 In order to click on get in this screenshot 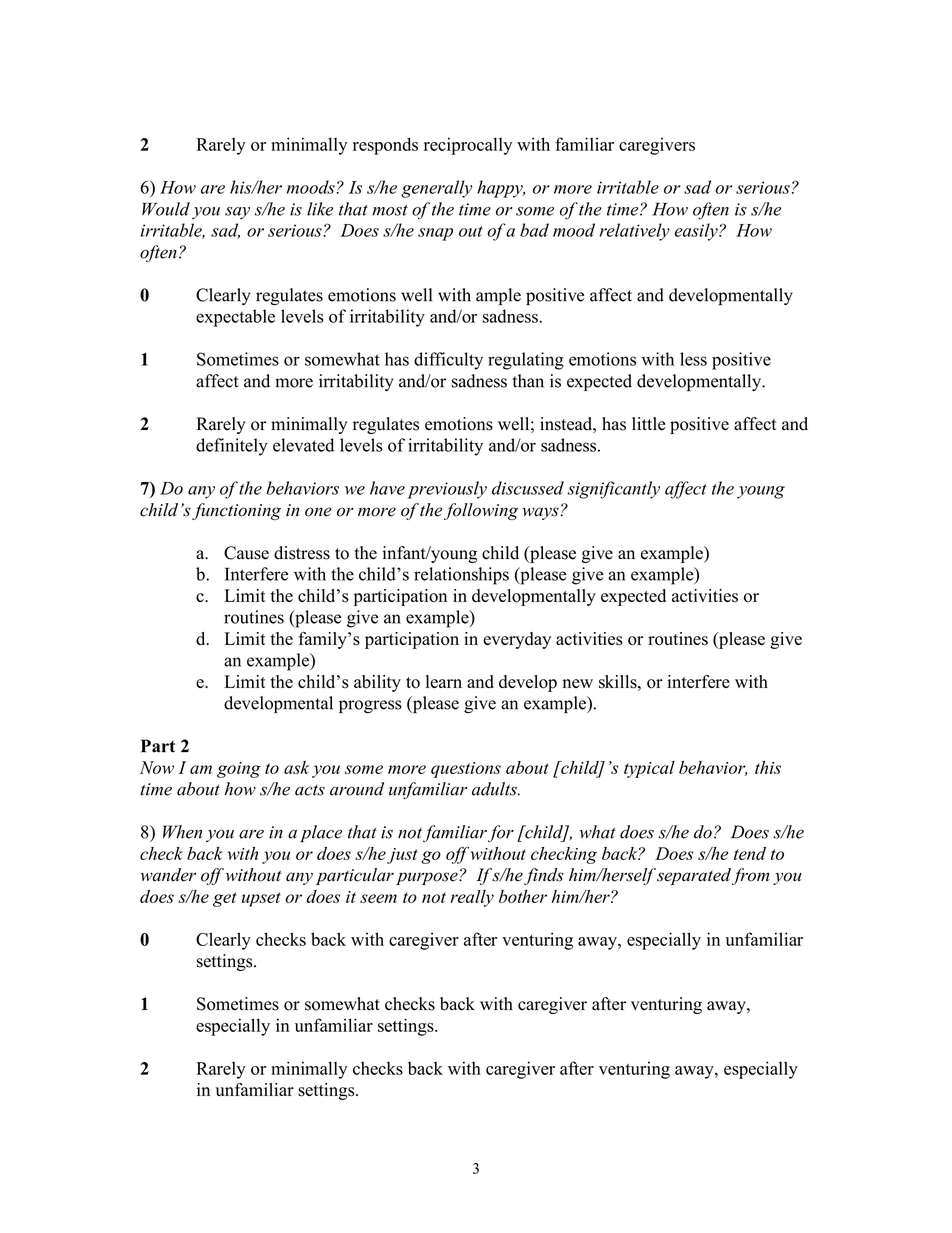, I will do `click(225, 899)`.
